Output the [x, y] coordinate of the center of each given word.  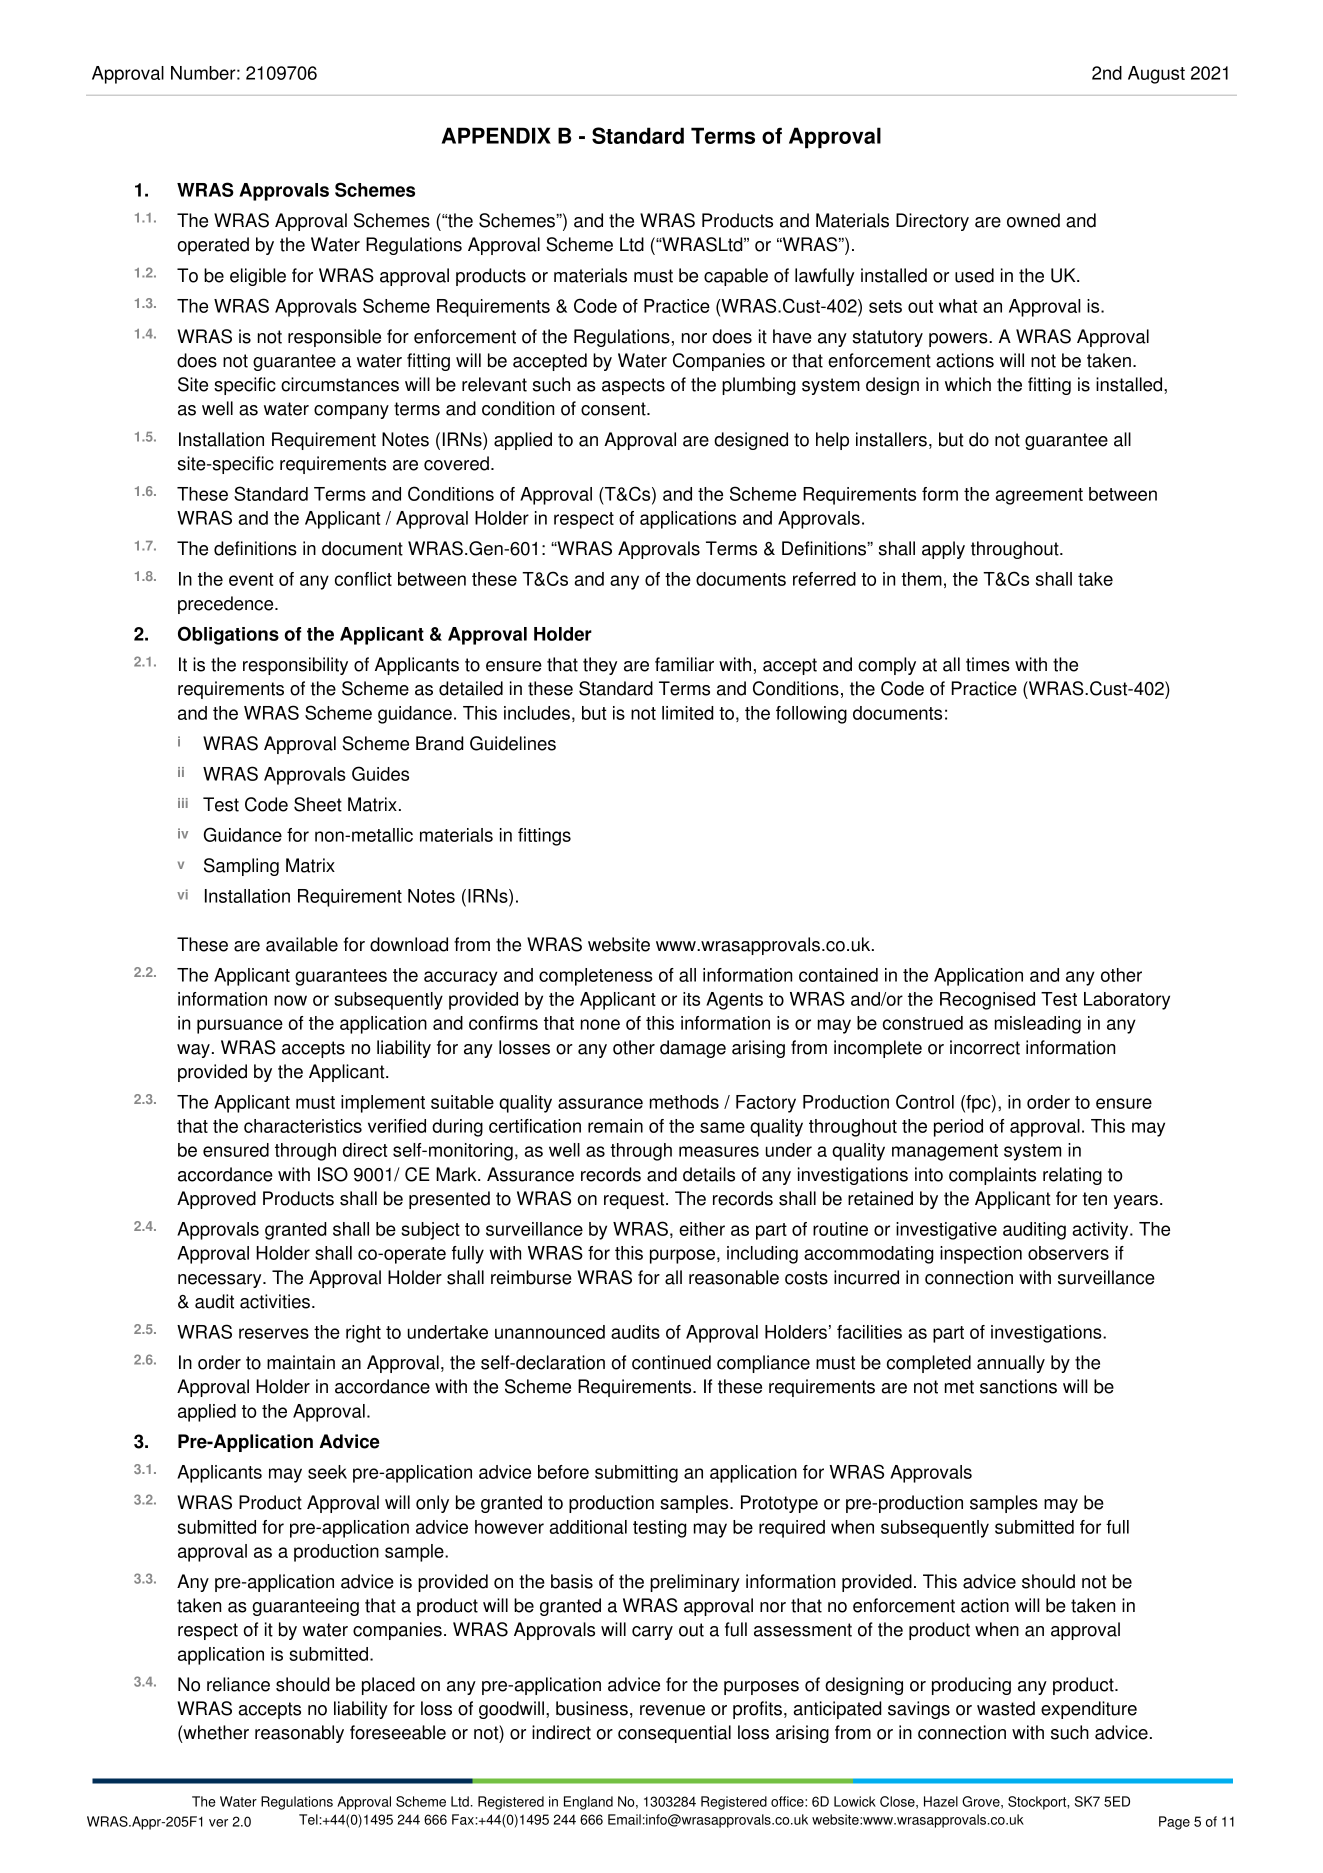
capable [736, 277]
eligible [258, 277]
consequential [674, 1734]
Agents [734, 1001]
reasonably [299, 1734]
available [302, 944]
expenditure [1089, 1710]
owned [1033, 220]
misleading [1038, 1025]
